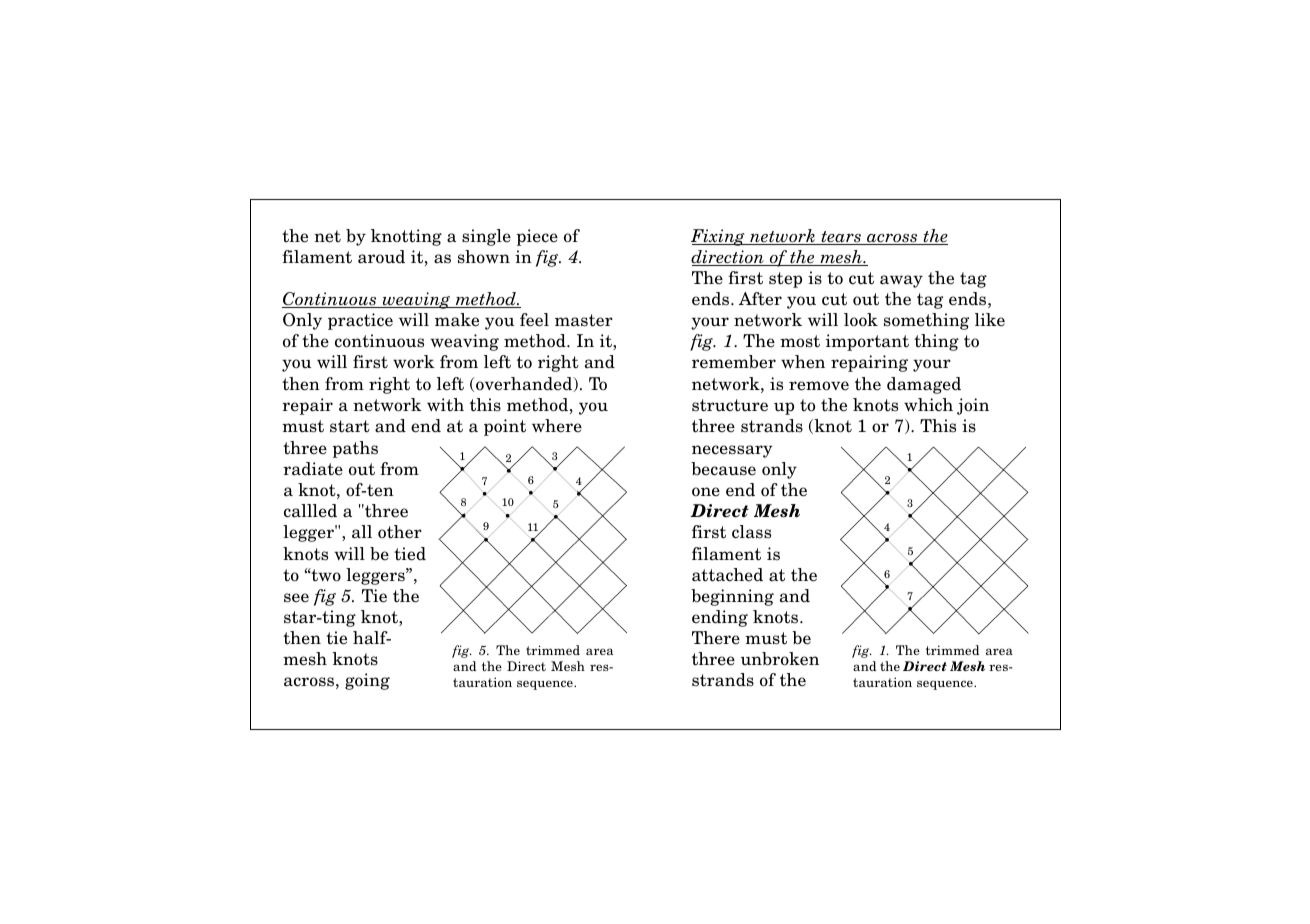 This screenshot has width=1310, height=924. What do you see at coordinates (367, 681) in the screenshot?
I see `going` at bounding box center [367, 681].
